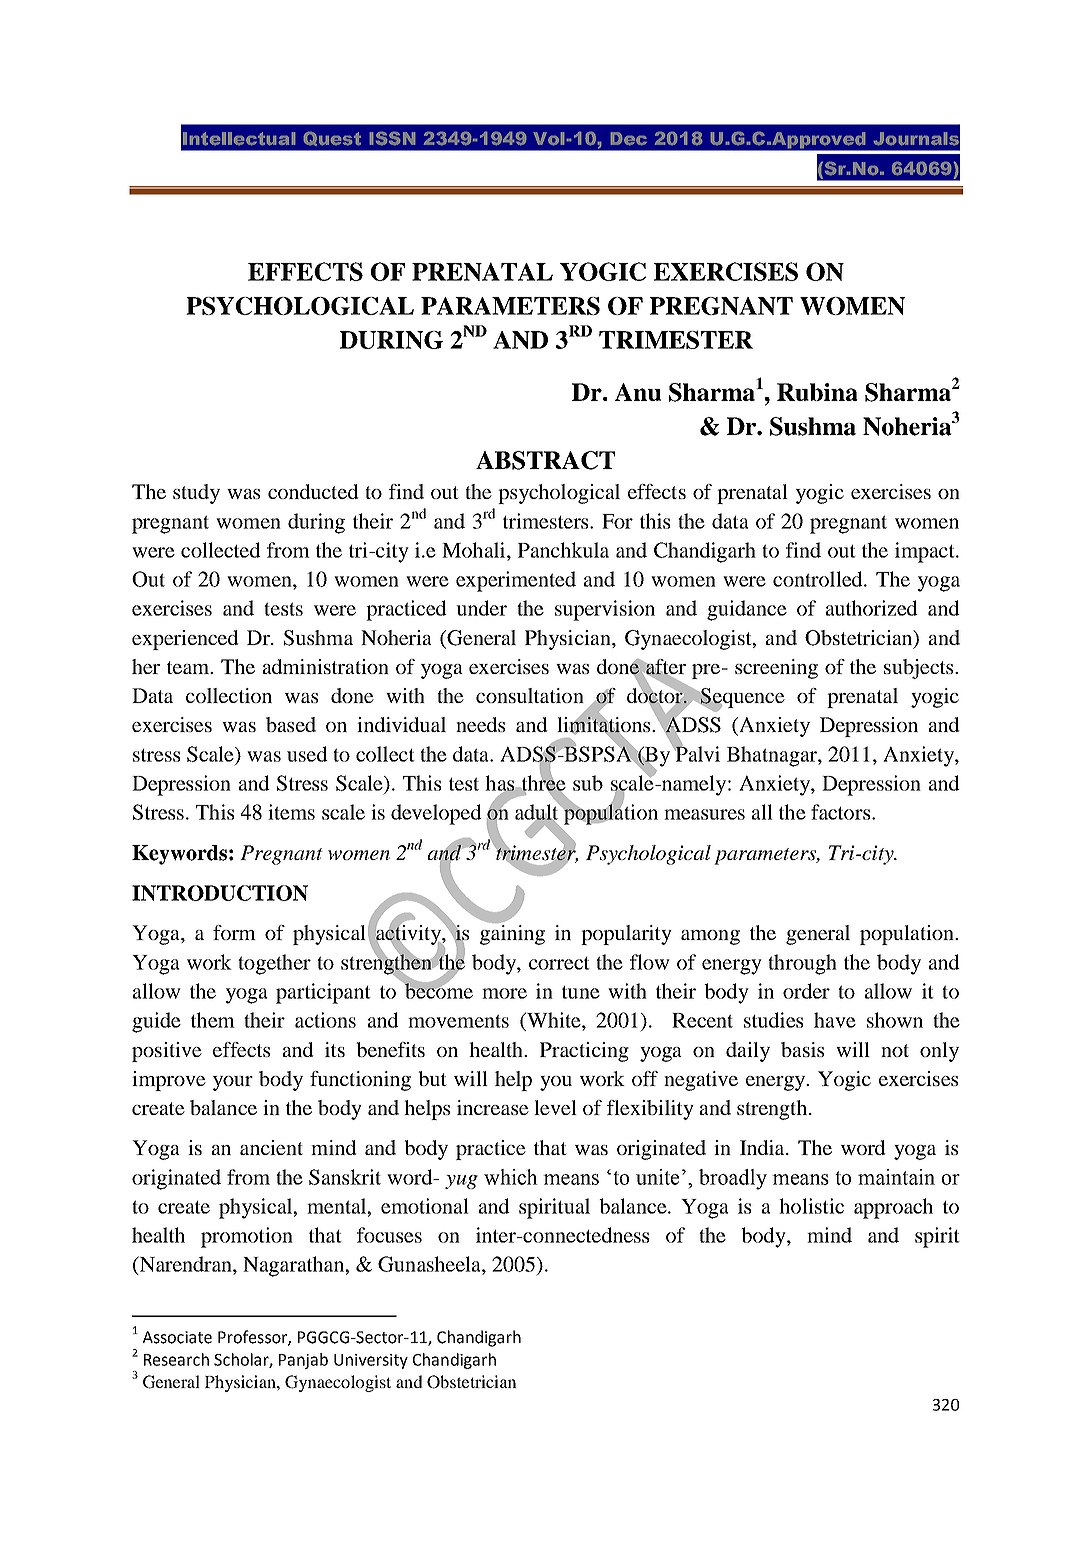 The image size is (1092, 1546). Describe the element at coordinates (638, 392) in the document. I see `Anu` at that location.
